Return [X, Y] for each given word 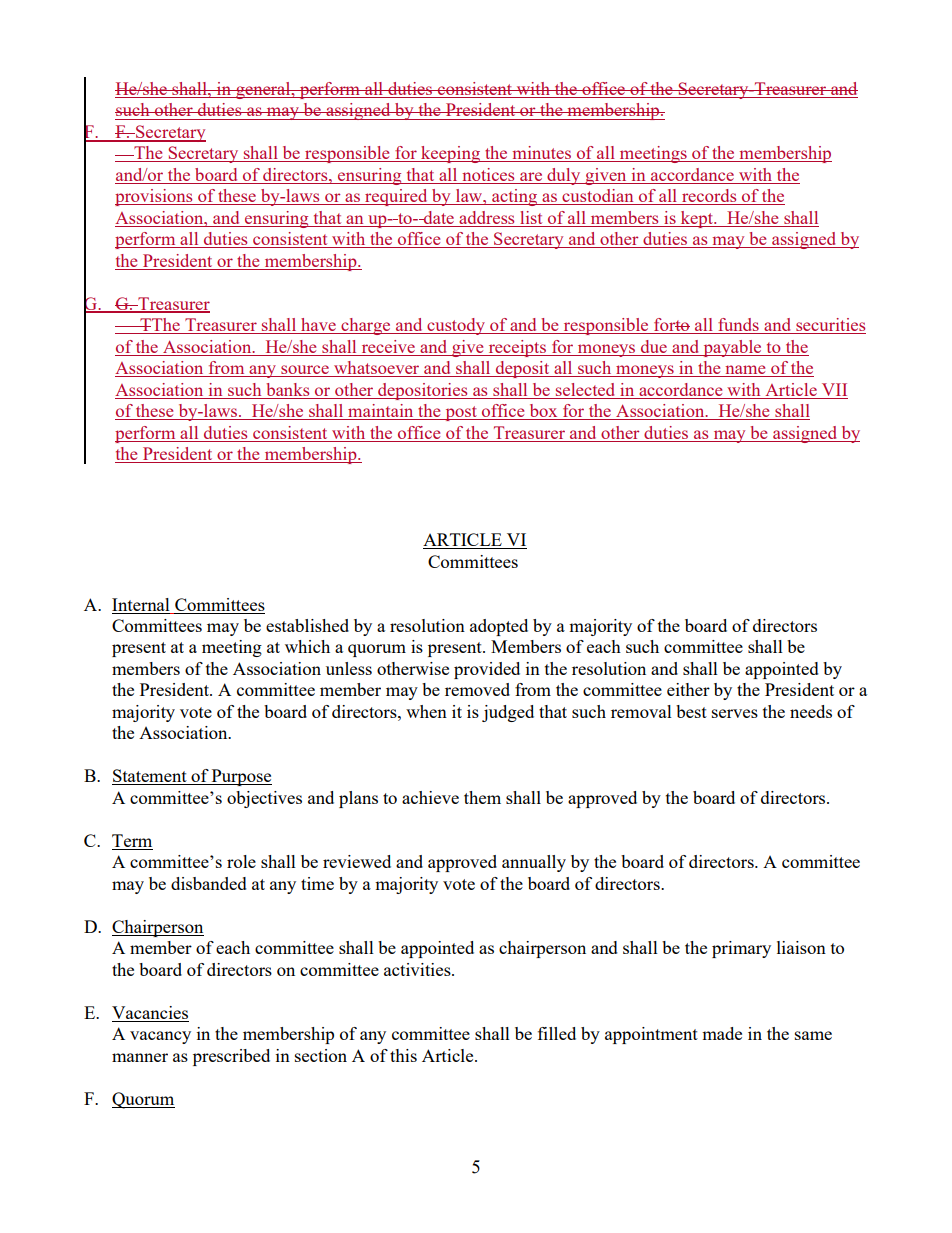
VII [834, 391]
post [461, 413]
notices [488, 176]
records [709, 197]
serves [735, 713]
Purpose [241, 777]
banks [288, 389]
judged [508, 713]
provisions [155, 197]
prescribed [231, 1057]
